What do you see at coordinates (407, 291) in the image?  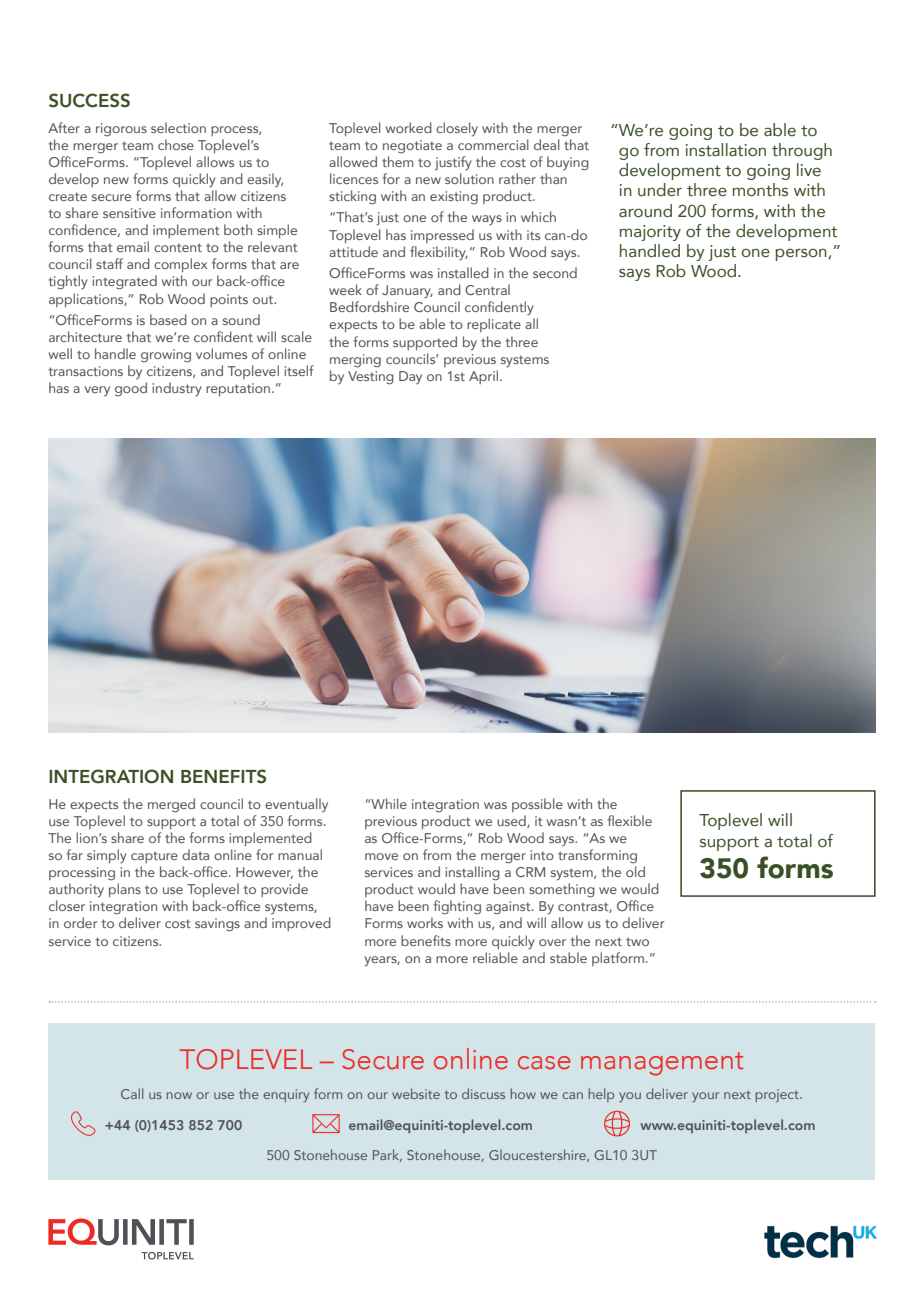 I see `January` at bounding box center [407, 291].
